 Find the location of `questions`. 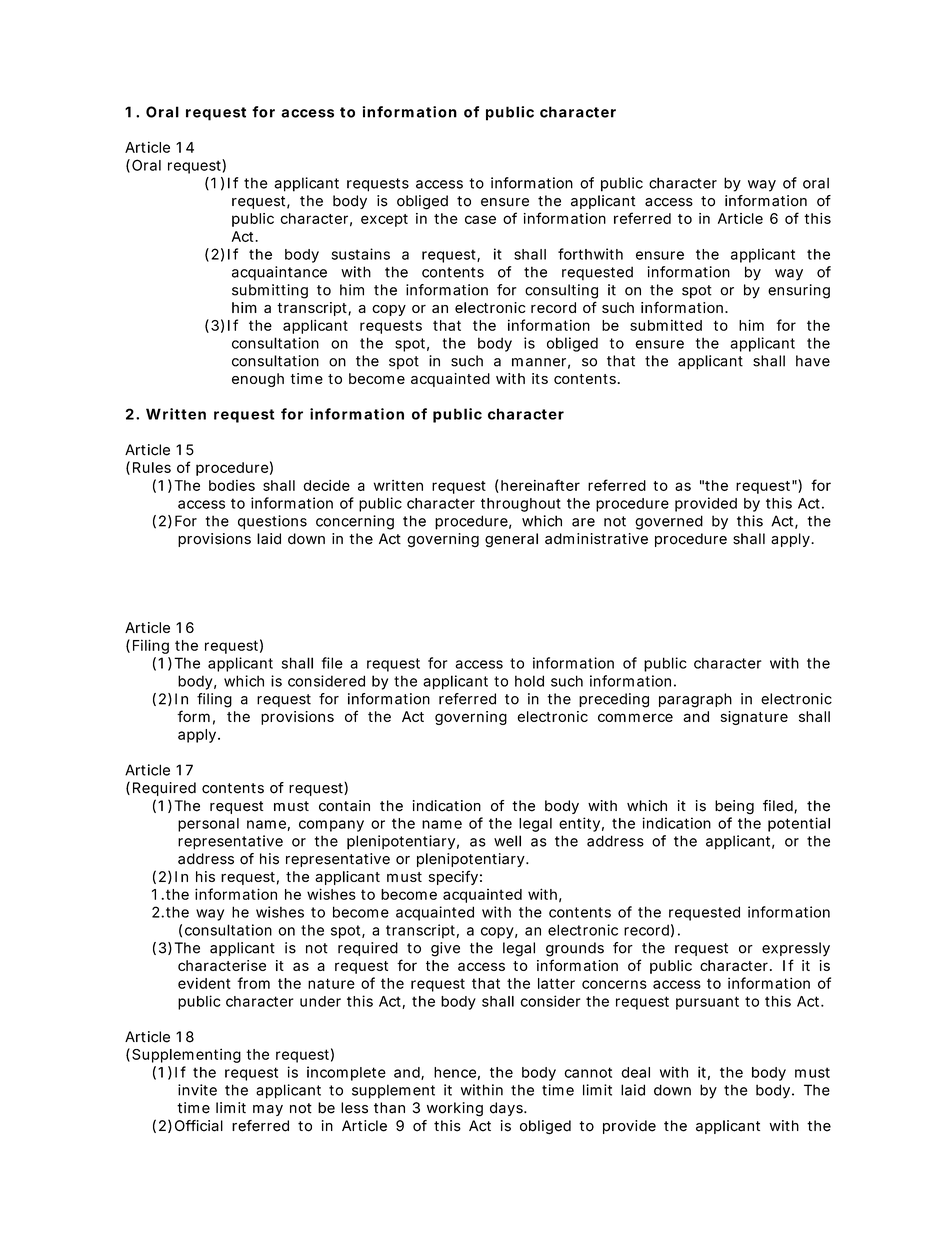

questions is located at coordinates (272, 522).
